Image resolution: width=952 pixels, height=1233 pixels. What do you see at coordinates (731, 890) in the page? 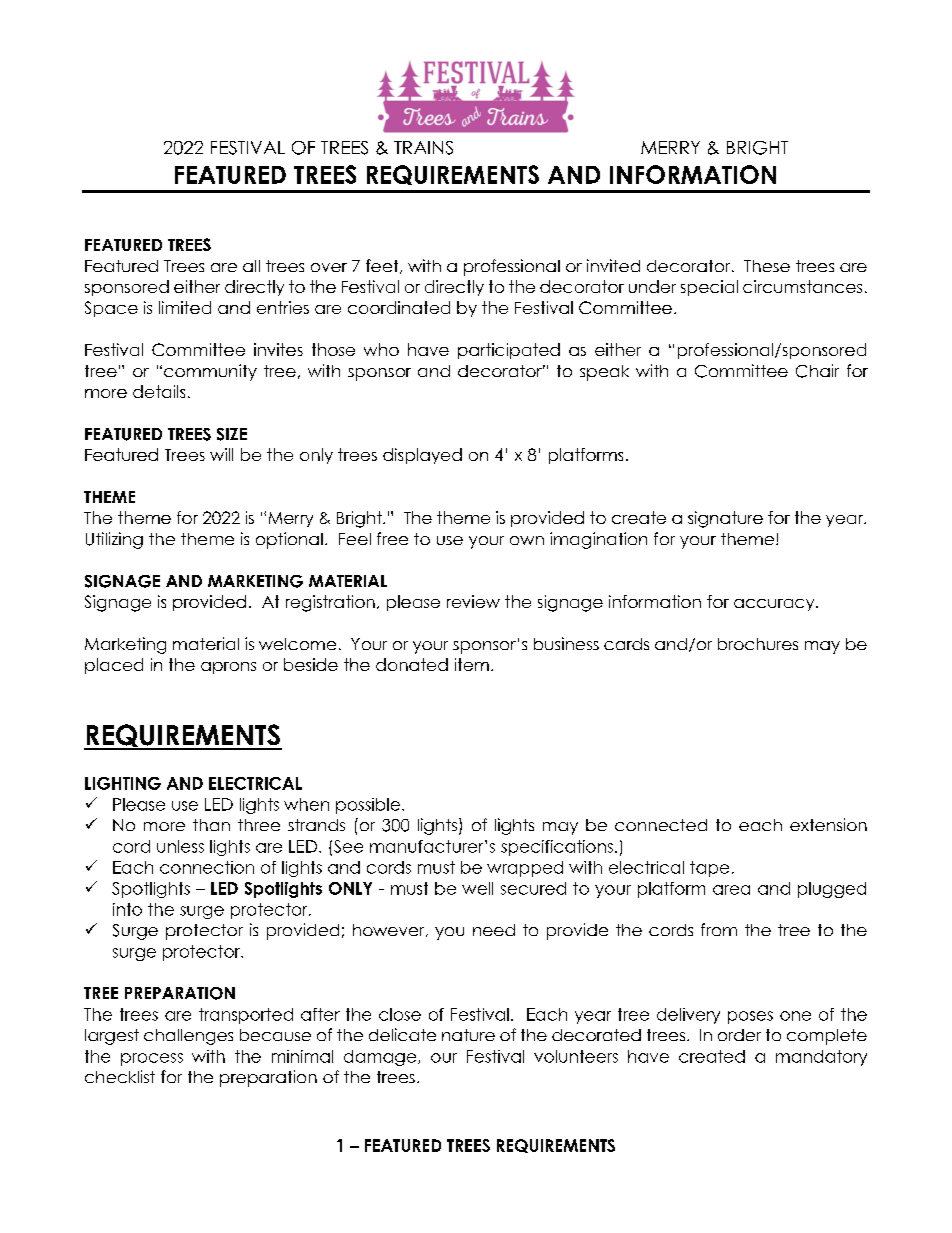
I see `area` at bounding box center [731, 890].
